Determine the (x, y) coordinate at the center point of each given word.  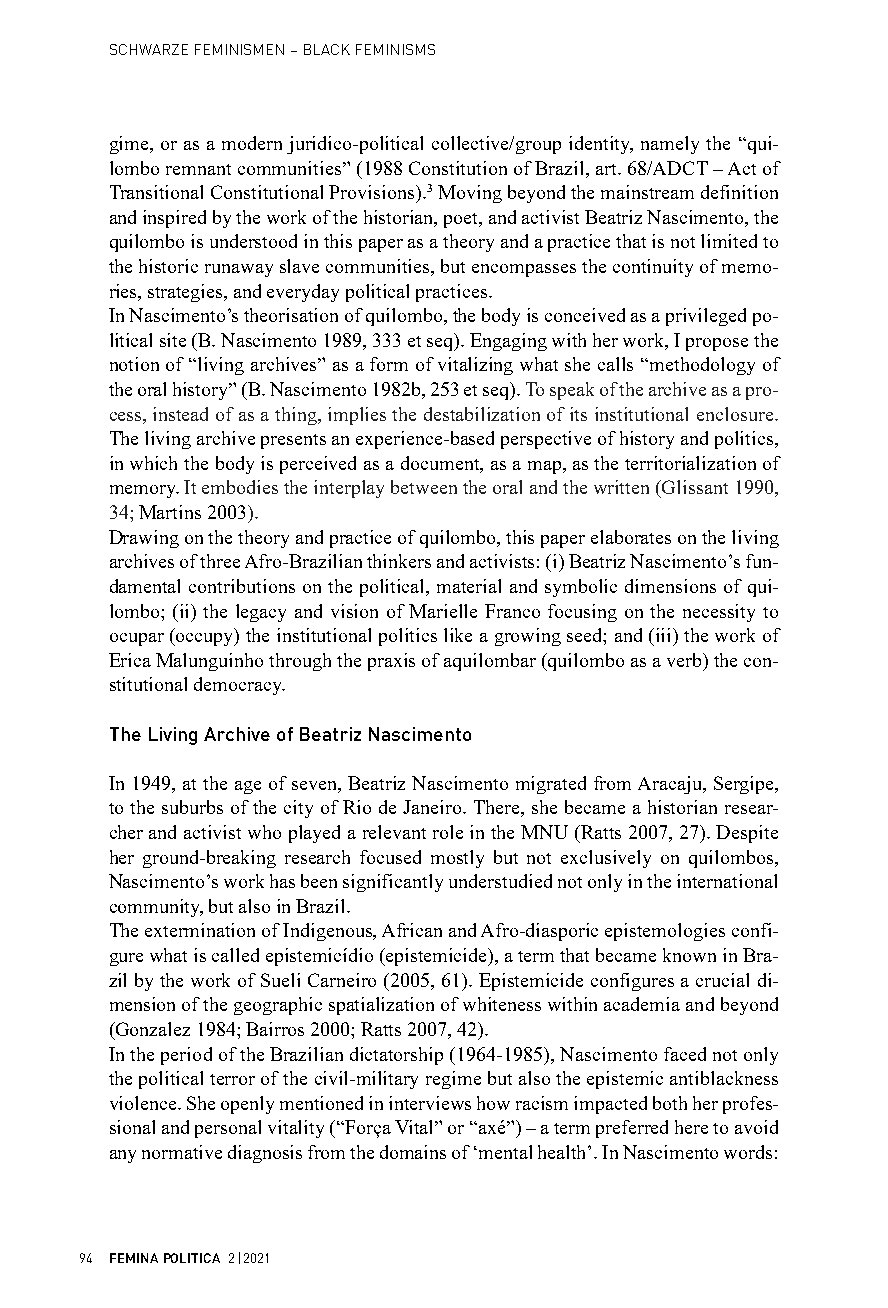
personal (228, 1129)
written (621, 487)
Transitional (156, 192)
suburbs (192, 807)
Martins (170, 512)
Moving (470, 194)
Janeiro (433, 807)
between (424, 487)
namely (670, 145)
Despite (747, 834)
